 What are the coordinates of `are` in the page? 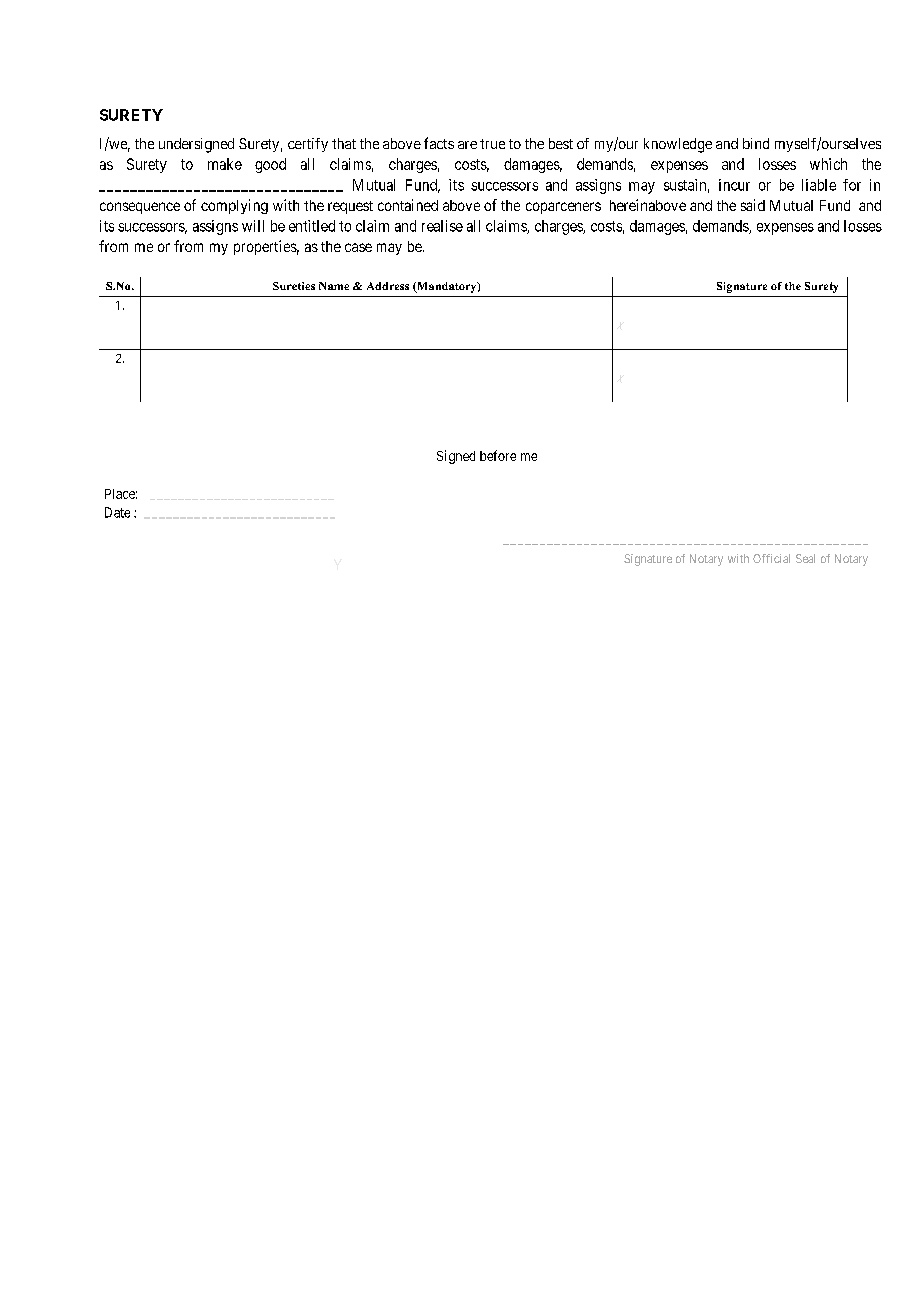 It's located at (467, 145).
